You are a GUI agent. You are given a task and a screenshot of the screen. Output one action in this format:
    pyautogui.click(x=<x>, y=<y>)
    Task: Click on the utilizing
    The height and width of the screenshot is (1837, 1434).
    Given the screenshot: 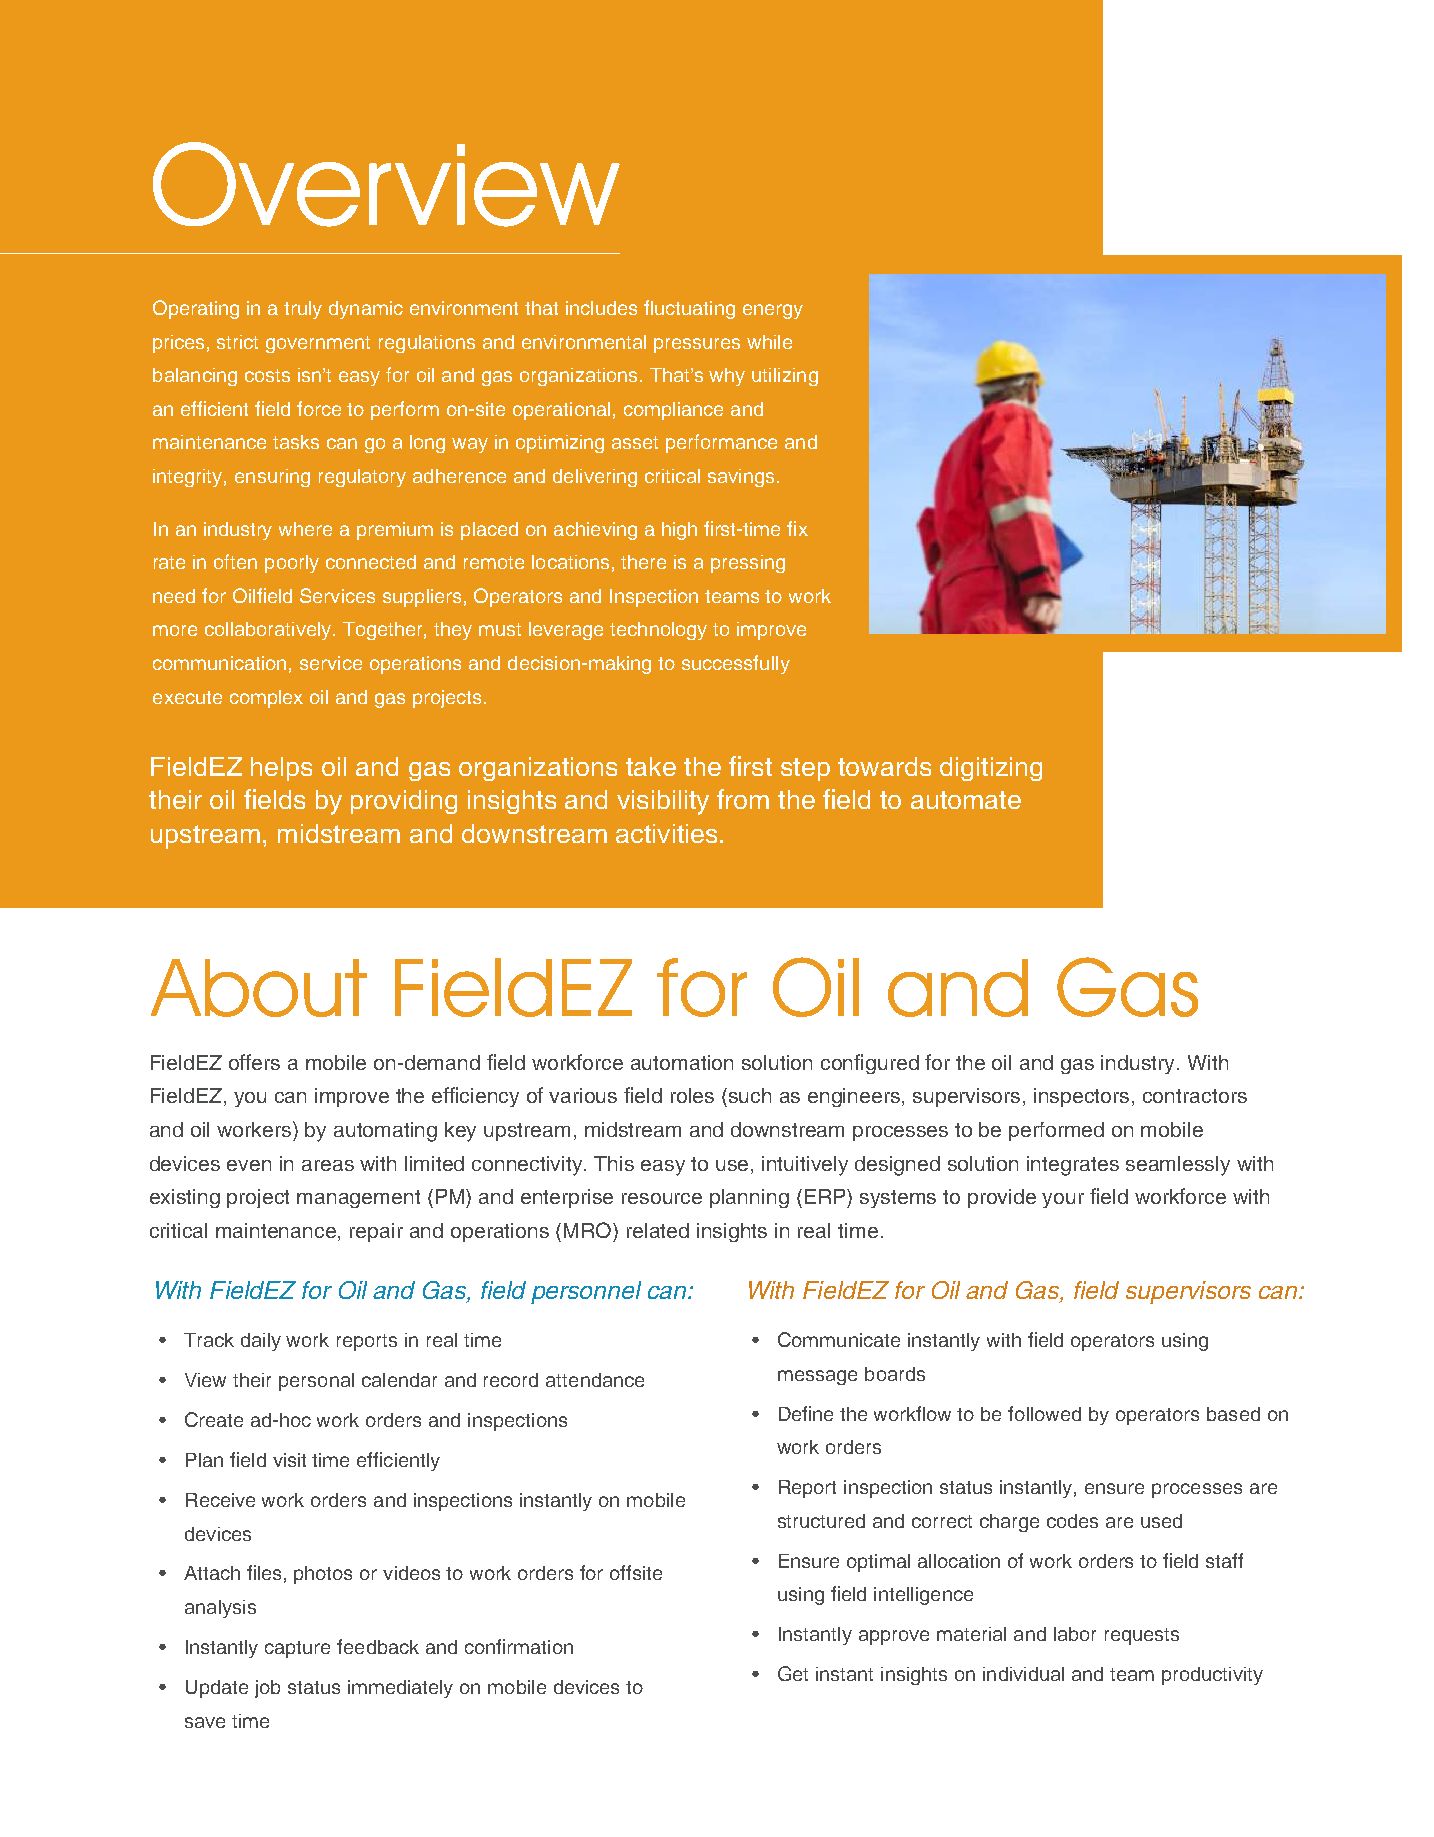 What is the action you would take?
    pyautogui.click(x=785, y=377)
